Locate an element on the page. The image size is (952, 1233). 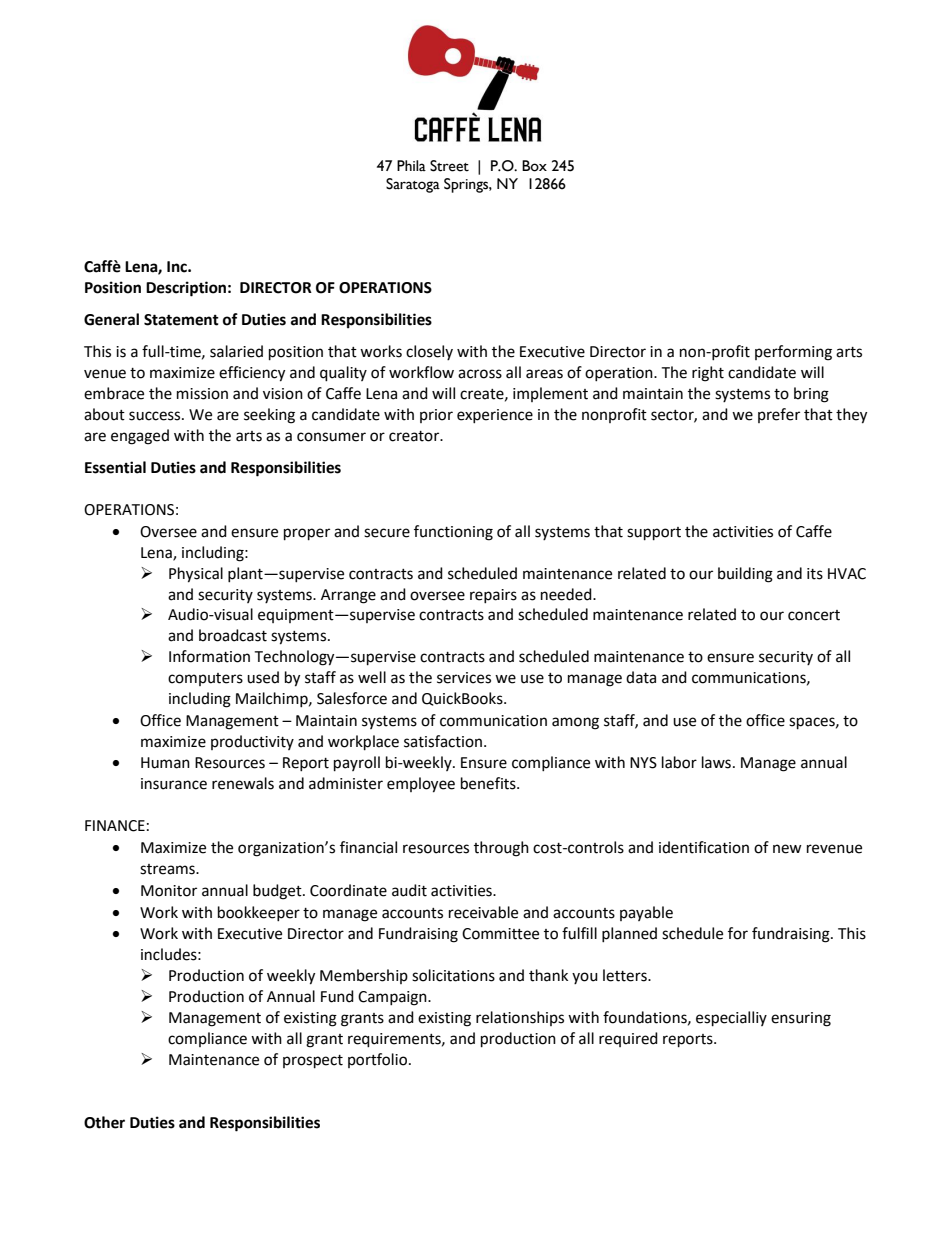
Box is located at coordinates (534, 166).
